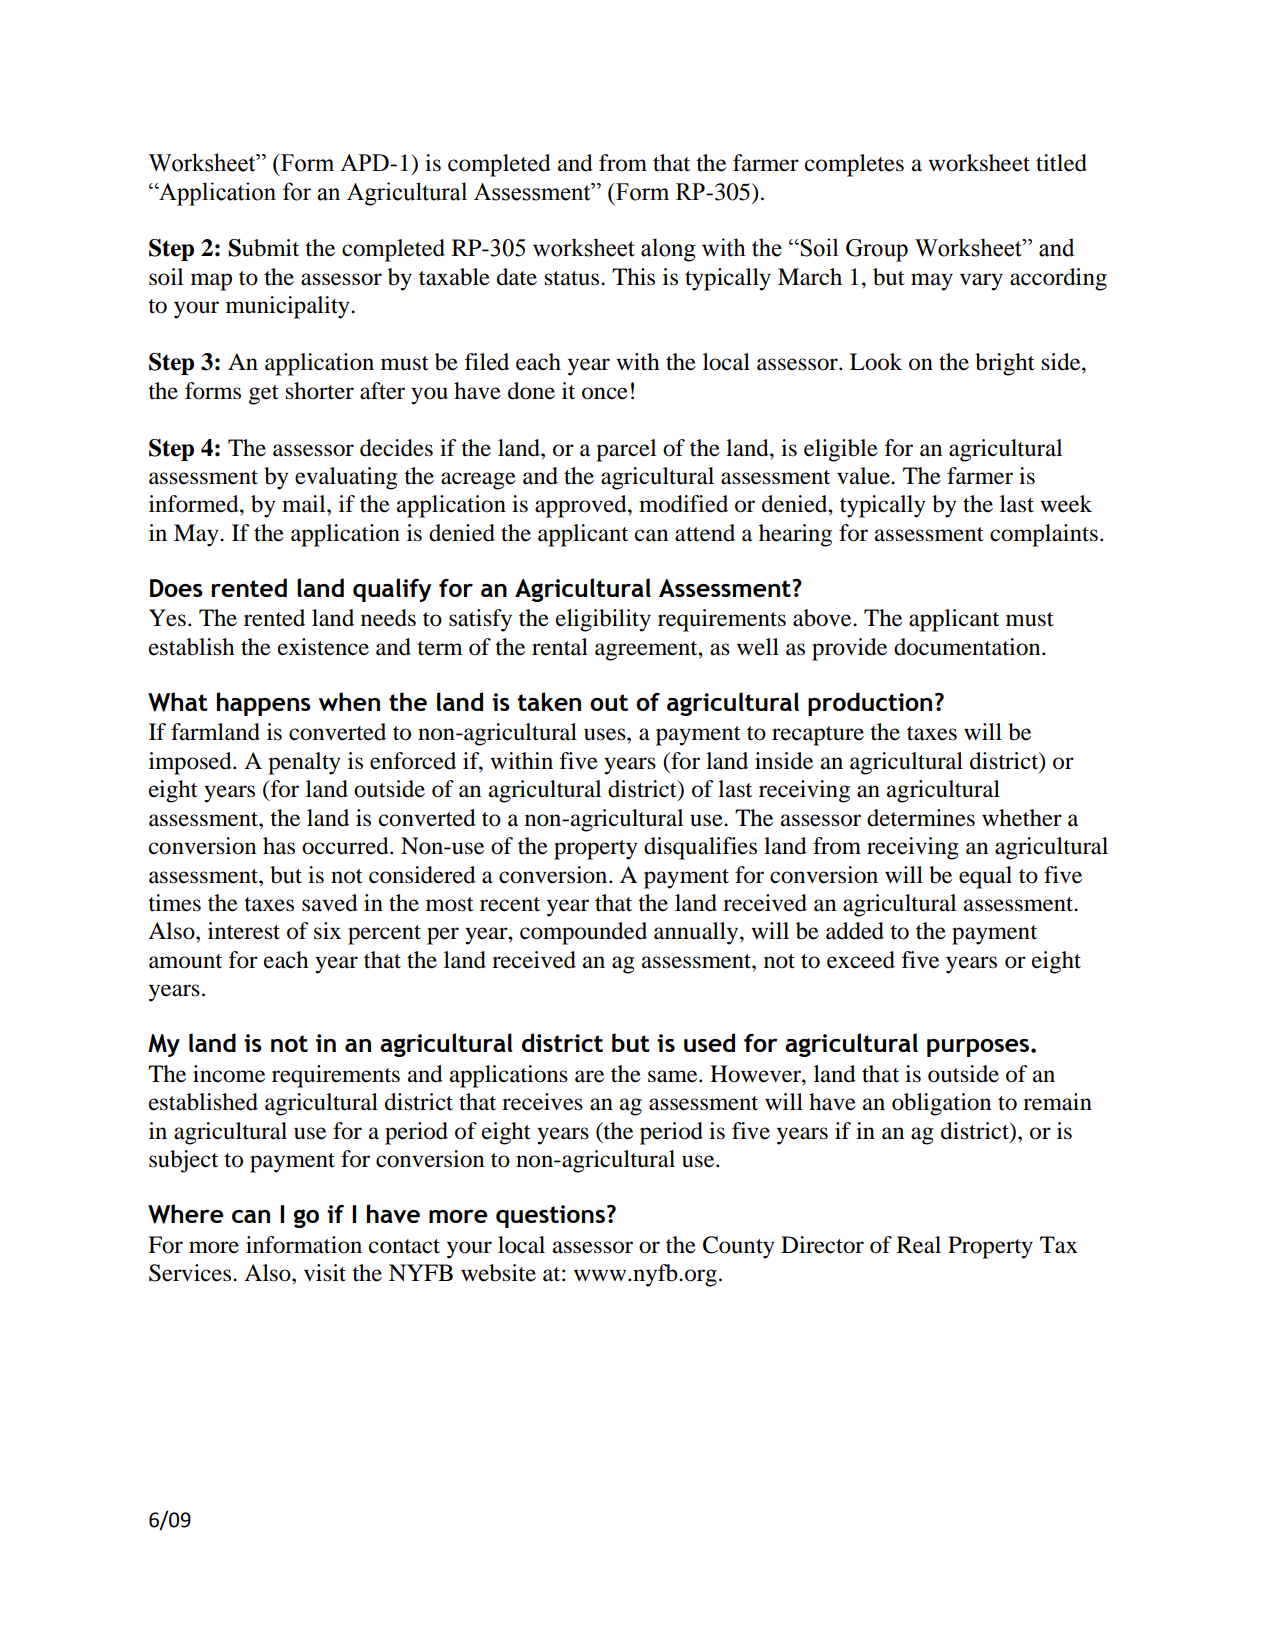  Describe the element at coordinates (582, 506) in the page. I see `approved` at that location.
